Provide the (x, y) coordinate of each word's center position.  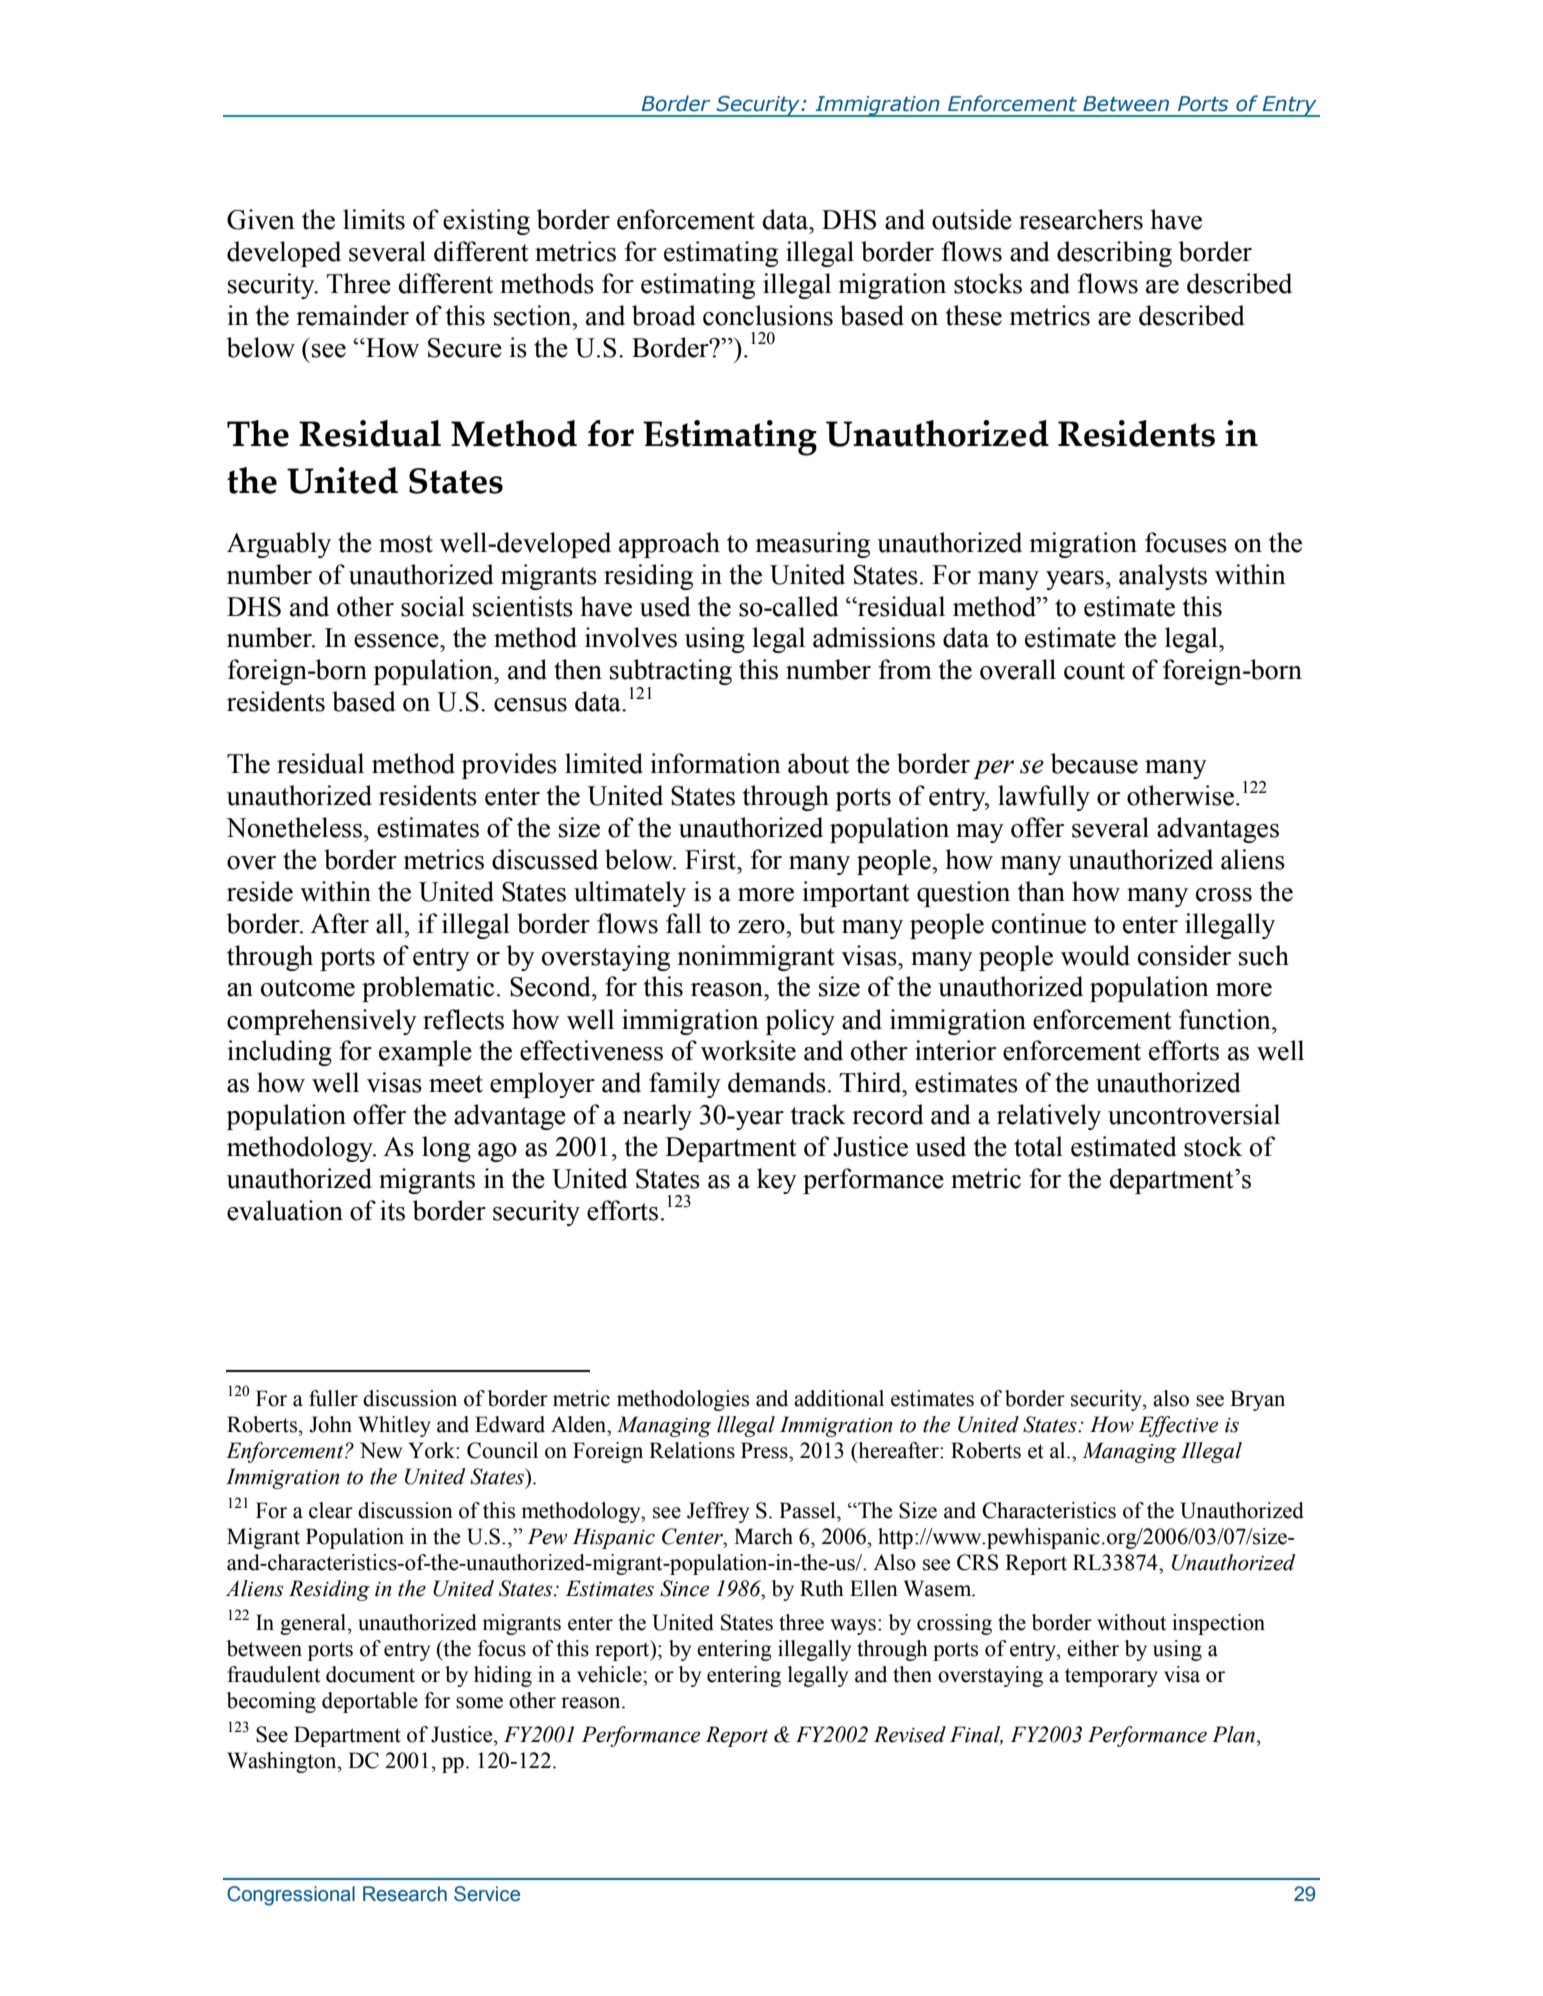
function (1226, 1019)
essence (397, 641)
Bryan (1257, 1400)
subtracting (671, 673)
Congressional (291, 1896)
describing (1114, 254)
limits (374, 219)
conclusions (768, 315)
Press (765, 1450)
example (425, 1053)
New (381, 1450)
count (1094, 671)
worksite (748, 1050)
